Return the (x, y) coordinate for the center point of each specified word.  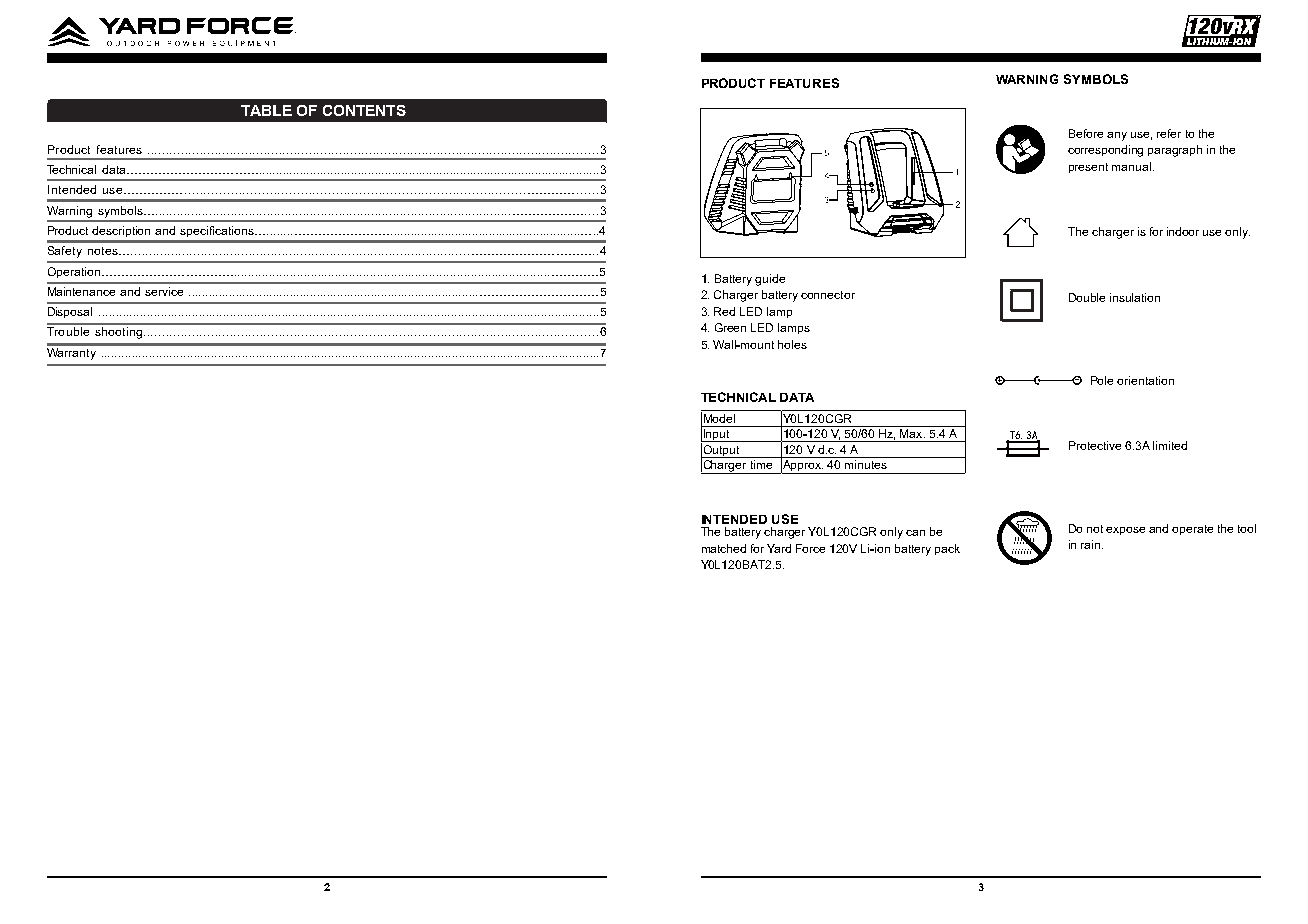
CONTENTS (364, 110)
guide (770, 280)
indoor (1183, 231)
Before (1086, 133)
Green (730, 327)
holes (792, 344)
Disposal (70, 312)
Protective (1095, 445)
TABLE (266, 110)
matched (724, 548)
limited (1170, 445)
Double (1087, 297)
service (164, 291)
